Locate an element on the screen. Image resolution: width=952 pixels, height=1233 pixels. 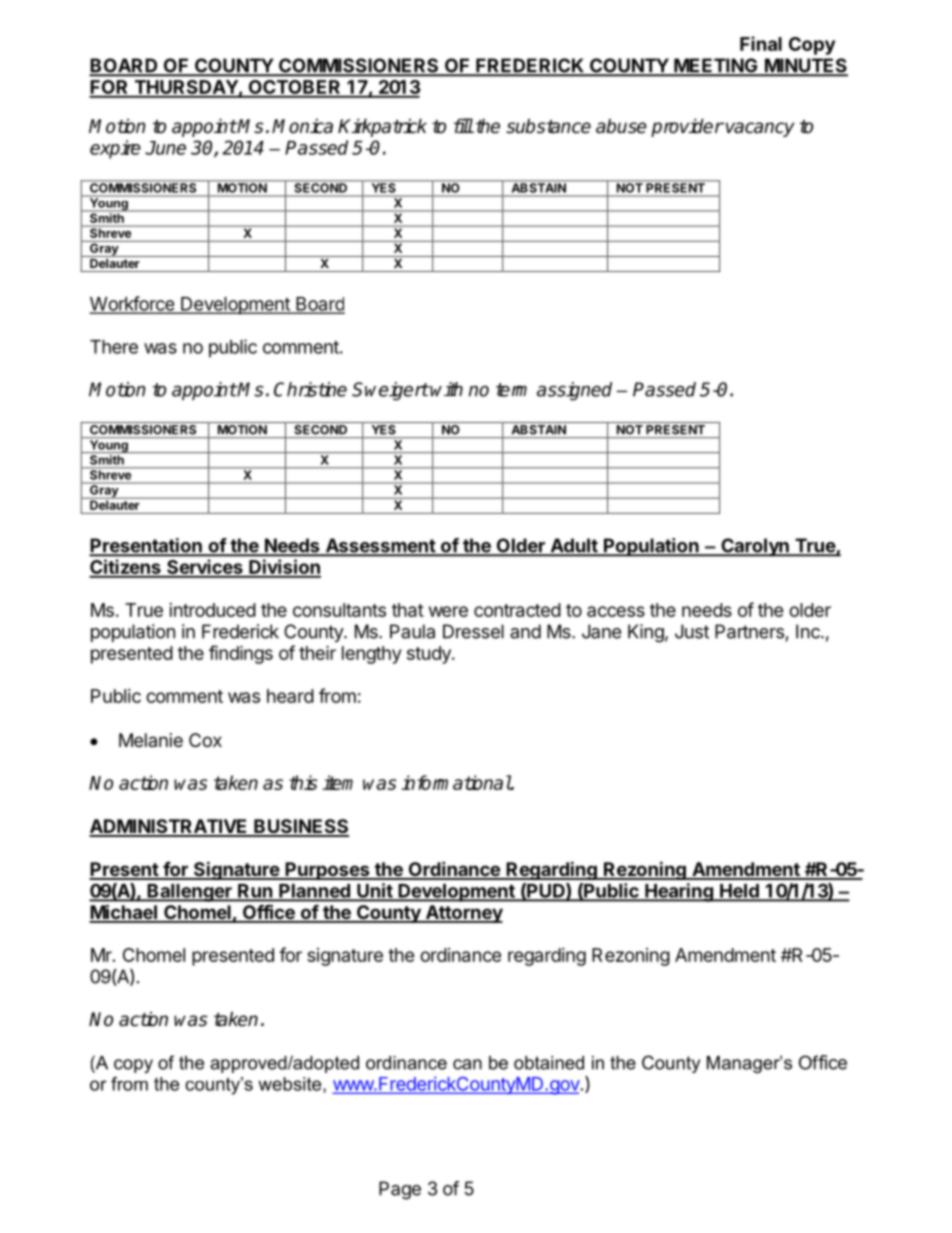
MEETING is located at coordinates (716, 66).
